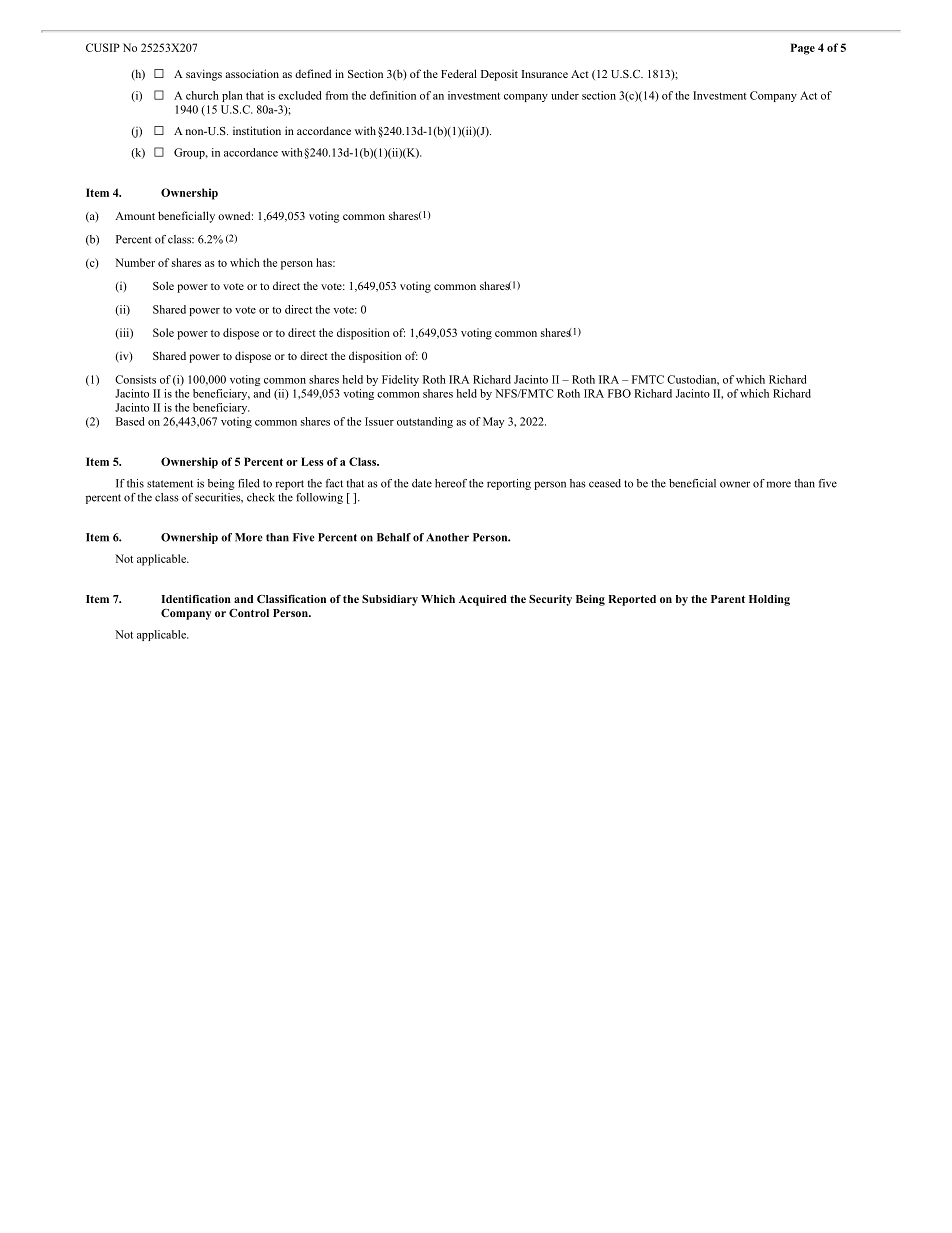 The height and width of the screenshot is (1233, 952). I want to click on Amount, so click(135, 216).
